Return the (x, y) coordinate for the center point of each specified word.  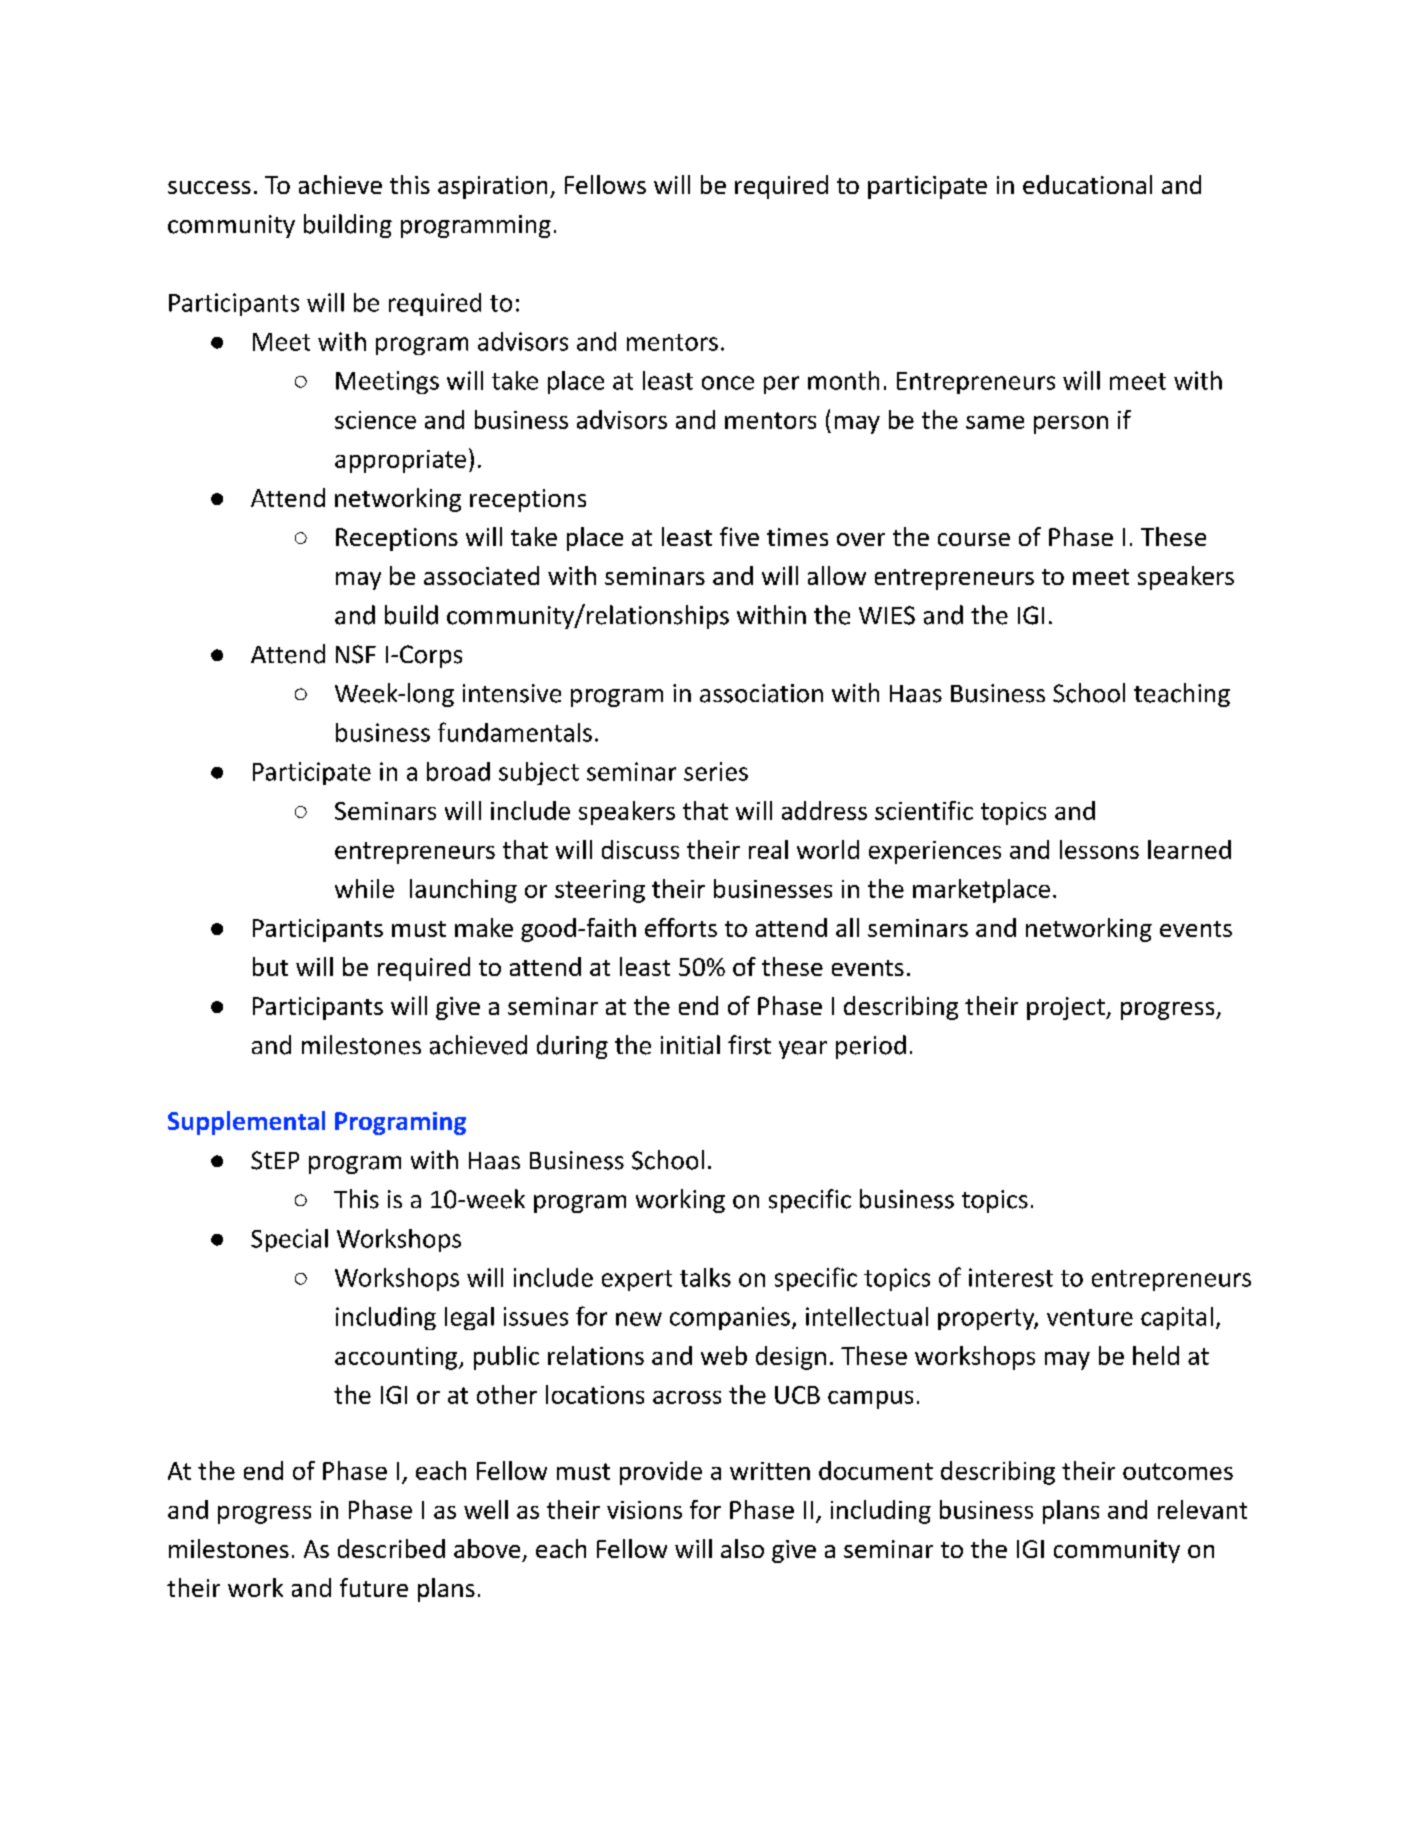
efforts (681, 927)
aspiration (492, 187)
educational (1087, 184)
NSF (356, 654)
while (364, 888)
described (391, 1548)
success (209, 187)
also (742, 1548)
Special (289, 1240)
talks (705, 1277)
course (974, 539)
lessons (1099, 849)
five (739, 536)
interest (1011, 1277)
